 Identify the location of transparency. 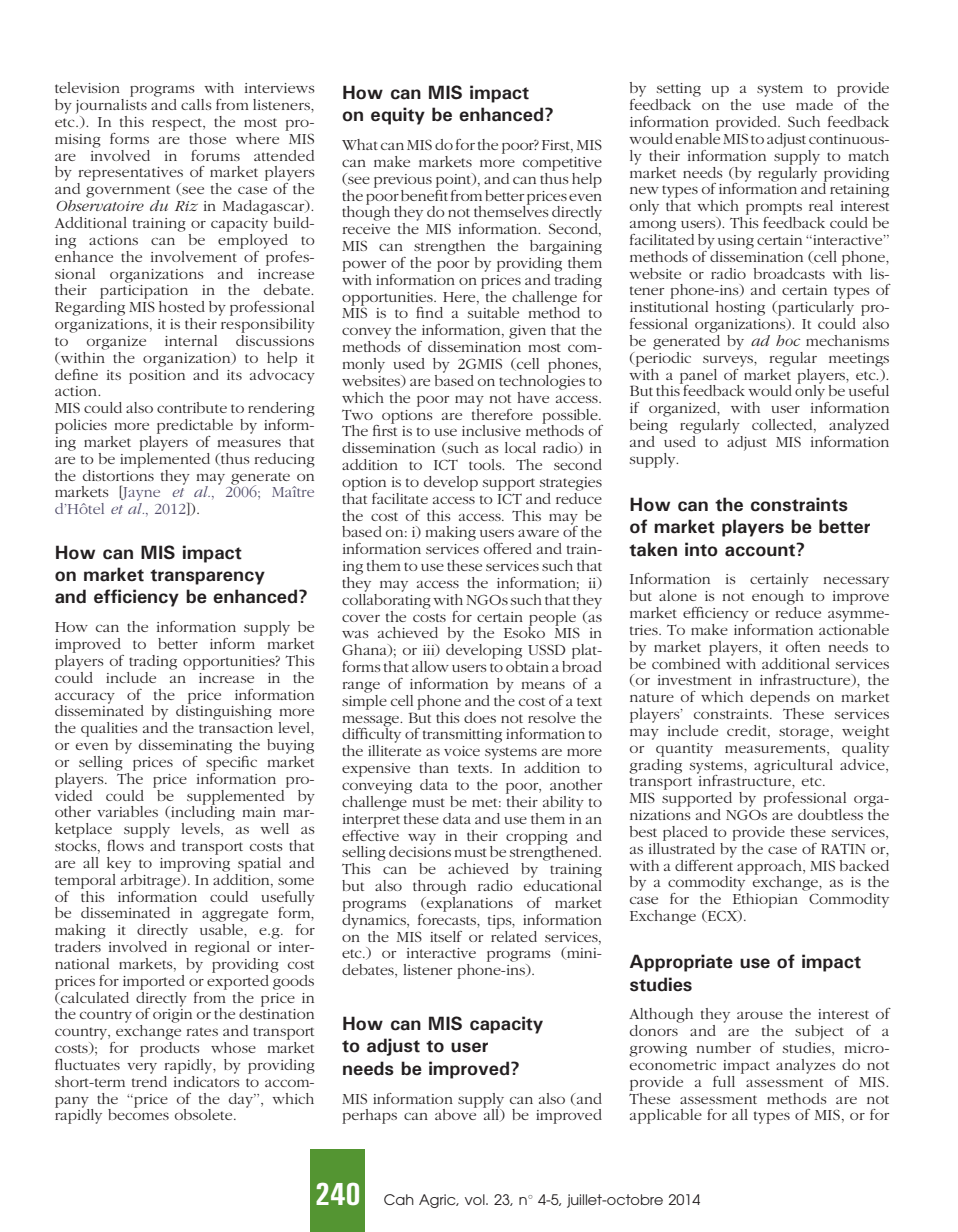
(207, 577).
